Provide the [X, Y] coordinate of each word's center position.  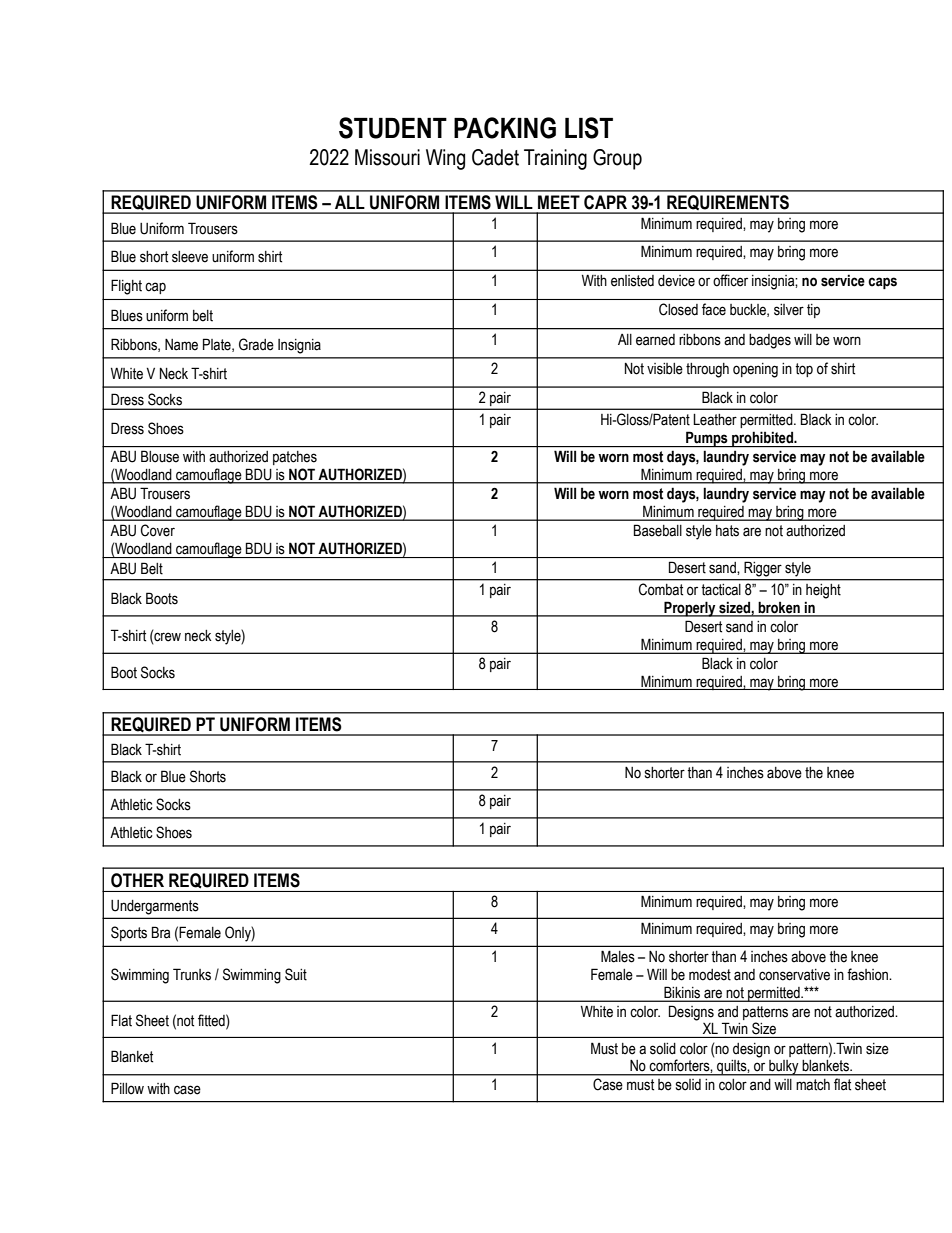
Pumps [707, 439]
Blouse [160, 456]
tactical [721, 589]
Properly [690, 609]
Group [617, 159]
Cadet [495, 157]
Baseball [658, 530]
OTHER [137, 880]
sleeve [190, 257]
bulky [784, 1068]
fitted [212, 1020]
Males [618, 956]
